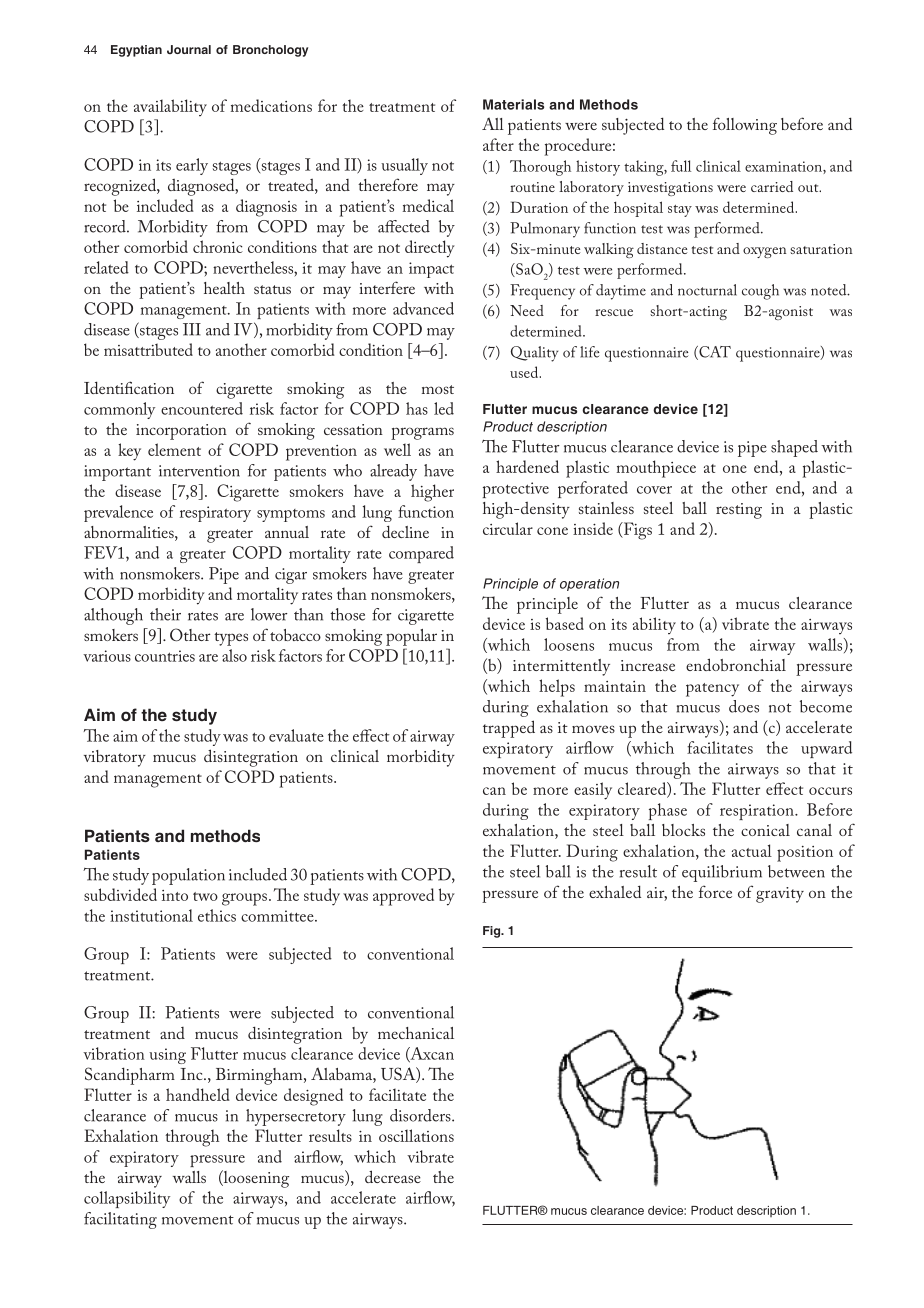 This page has height=1308, width=924. I want to click on following, so click(745, 126).
